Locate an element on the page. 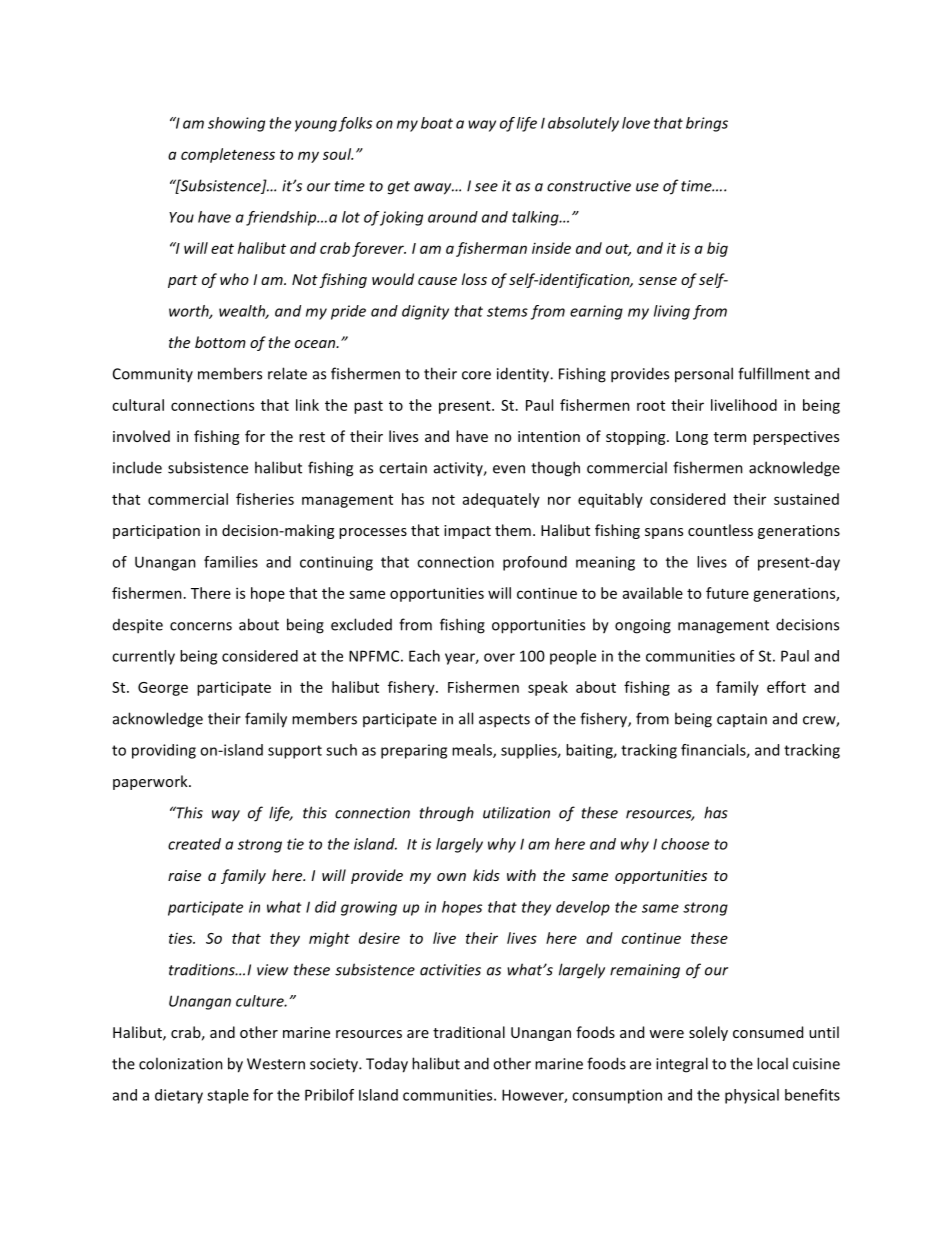 This image has height=1233, width=952. see is located at coordinates (486, 187).
